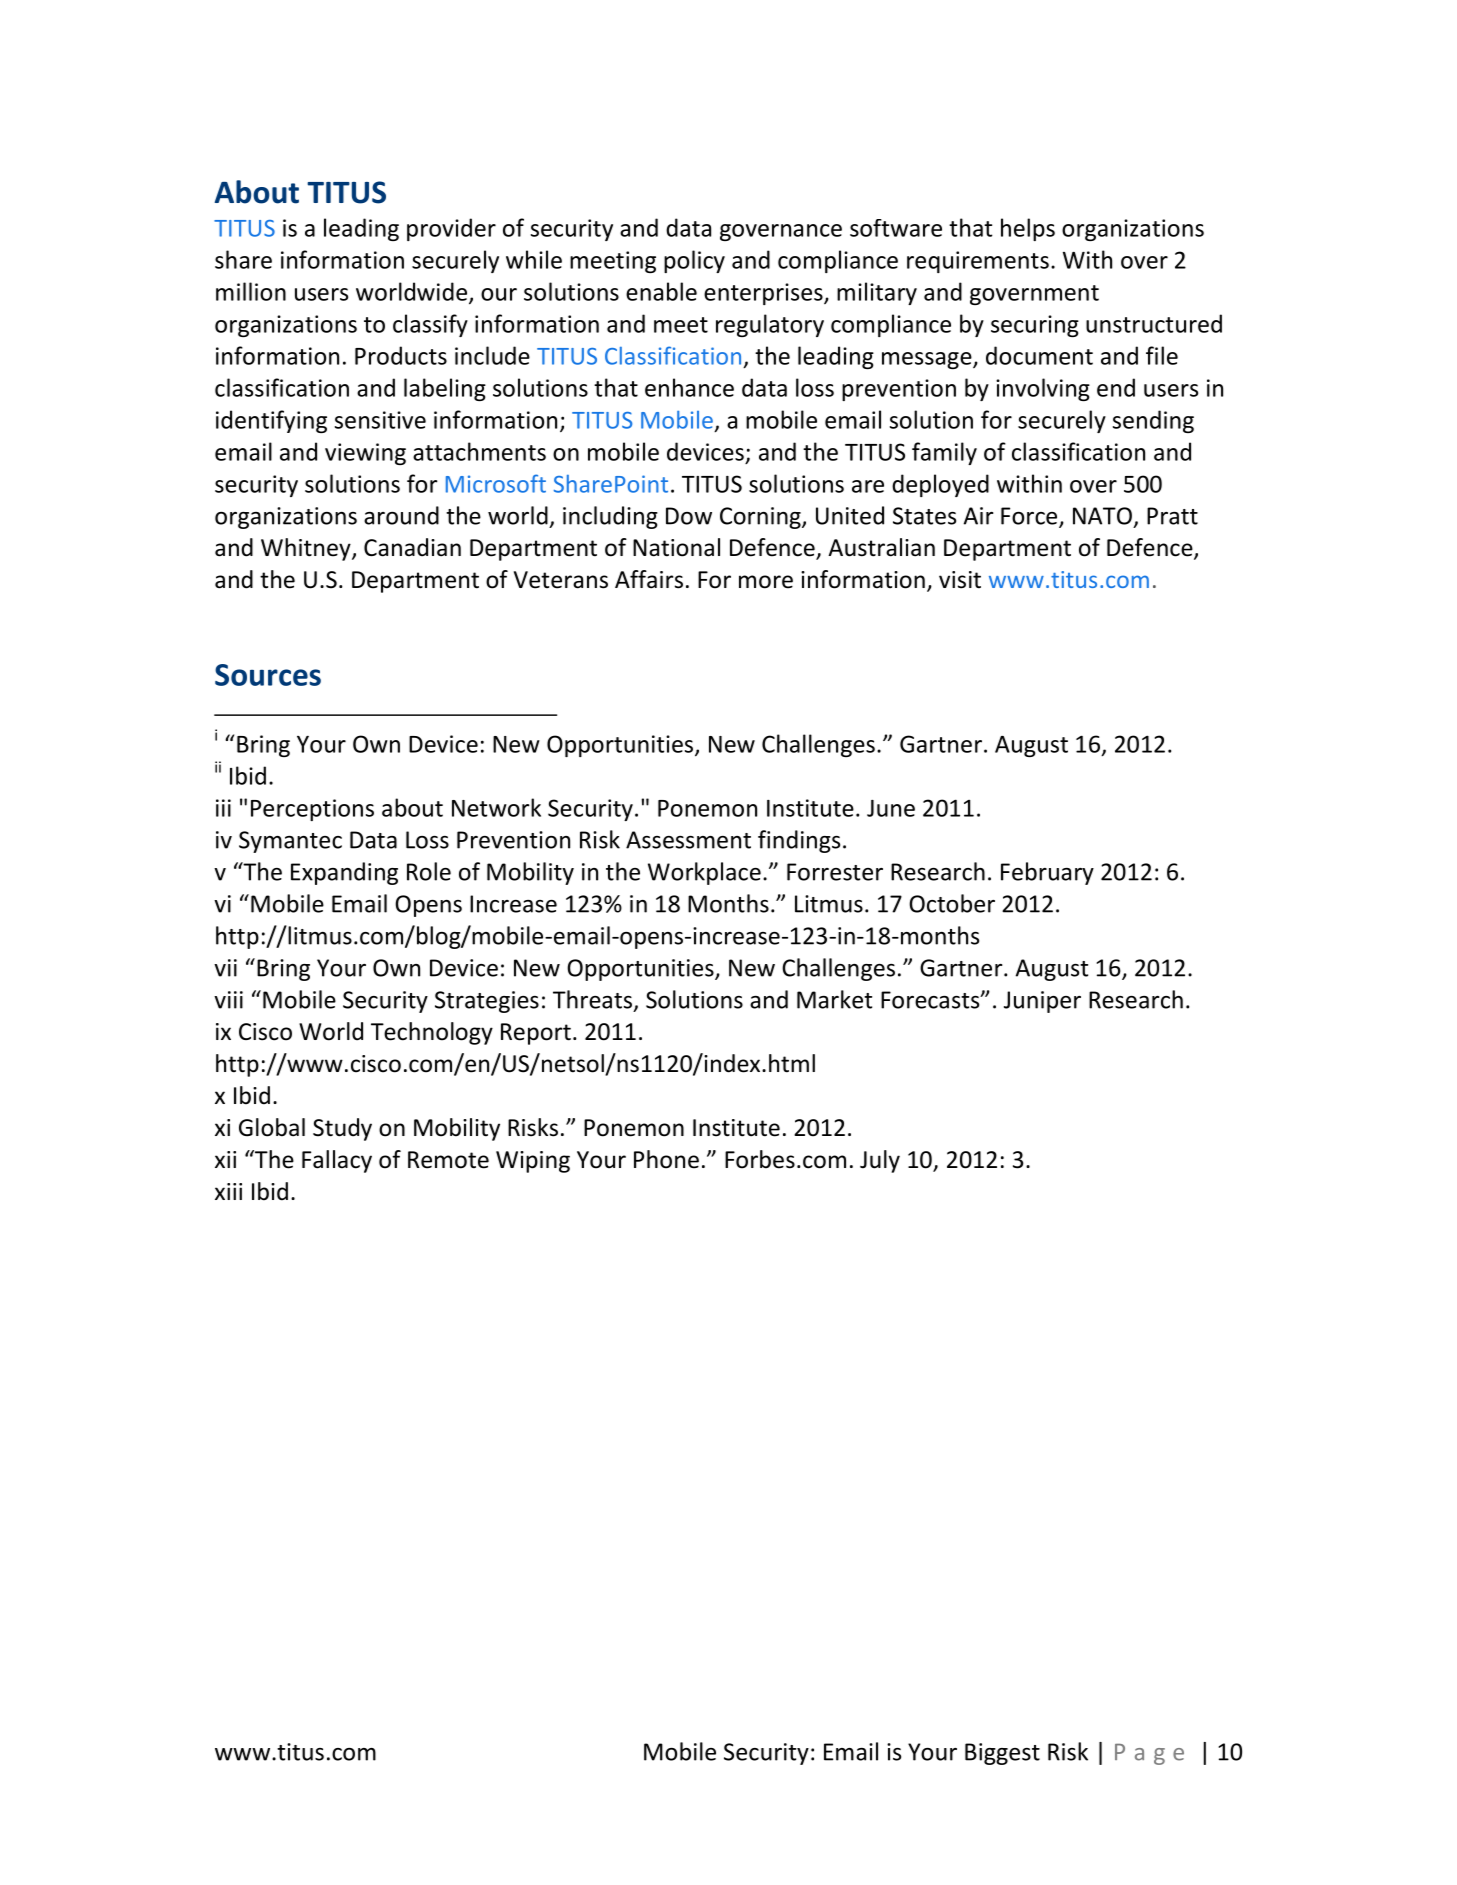 This screenshot has width=1457, height=1885. Describe the element at coordinates (931, 1000) in the screenshot. I see `Forecasts` at that location.
